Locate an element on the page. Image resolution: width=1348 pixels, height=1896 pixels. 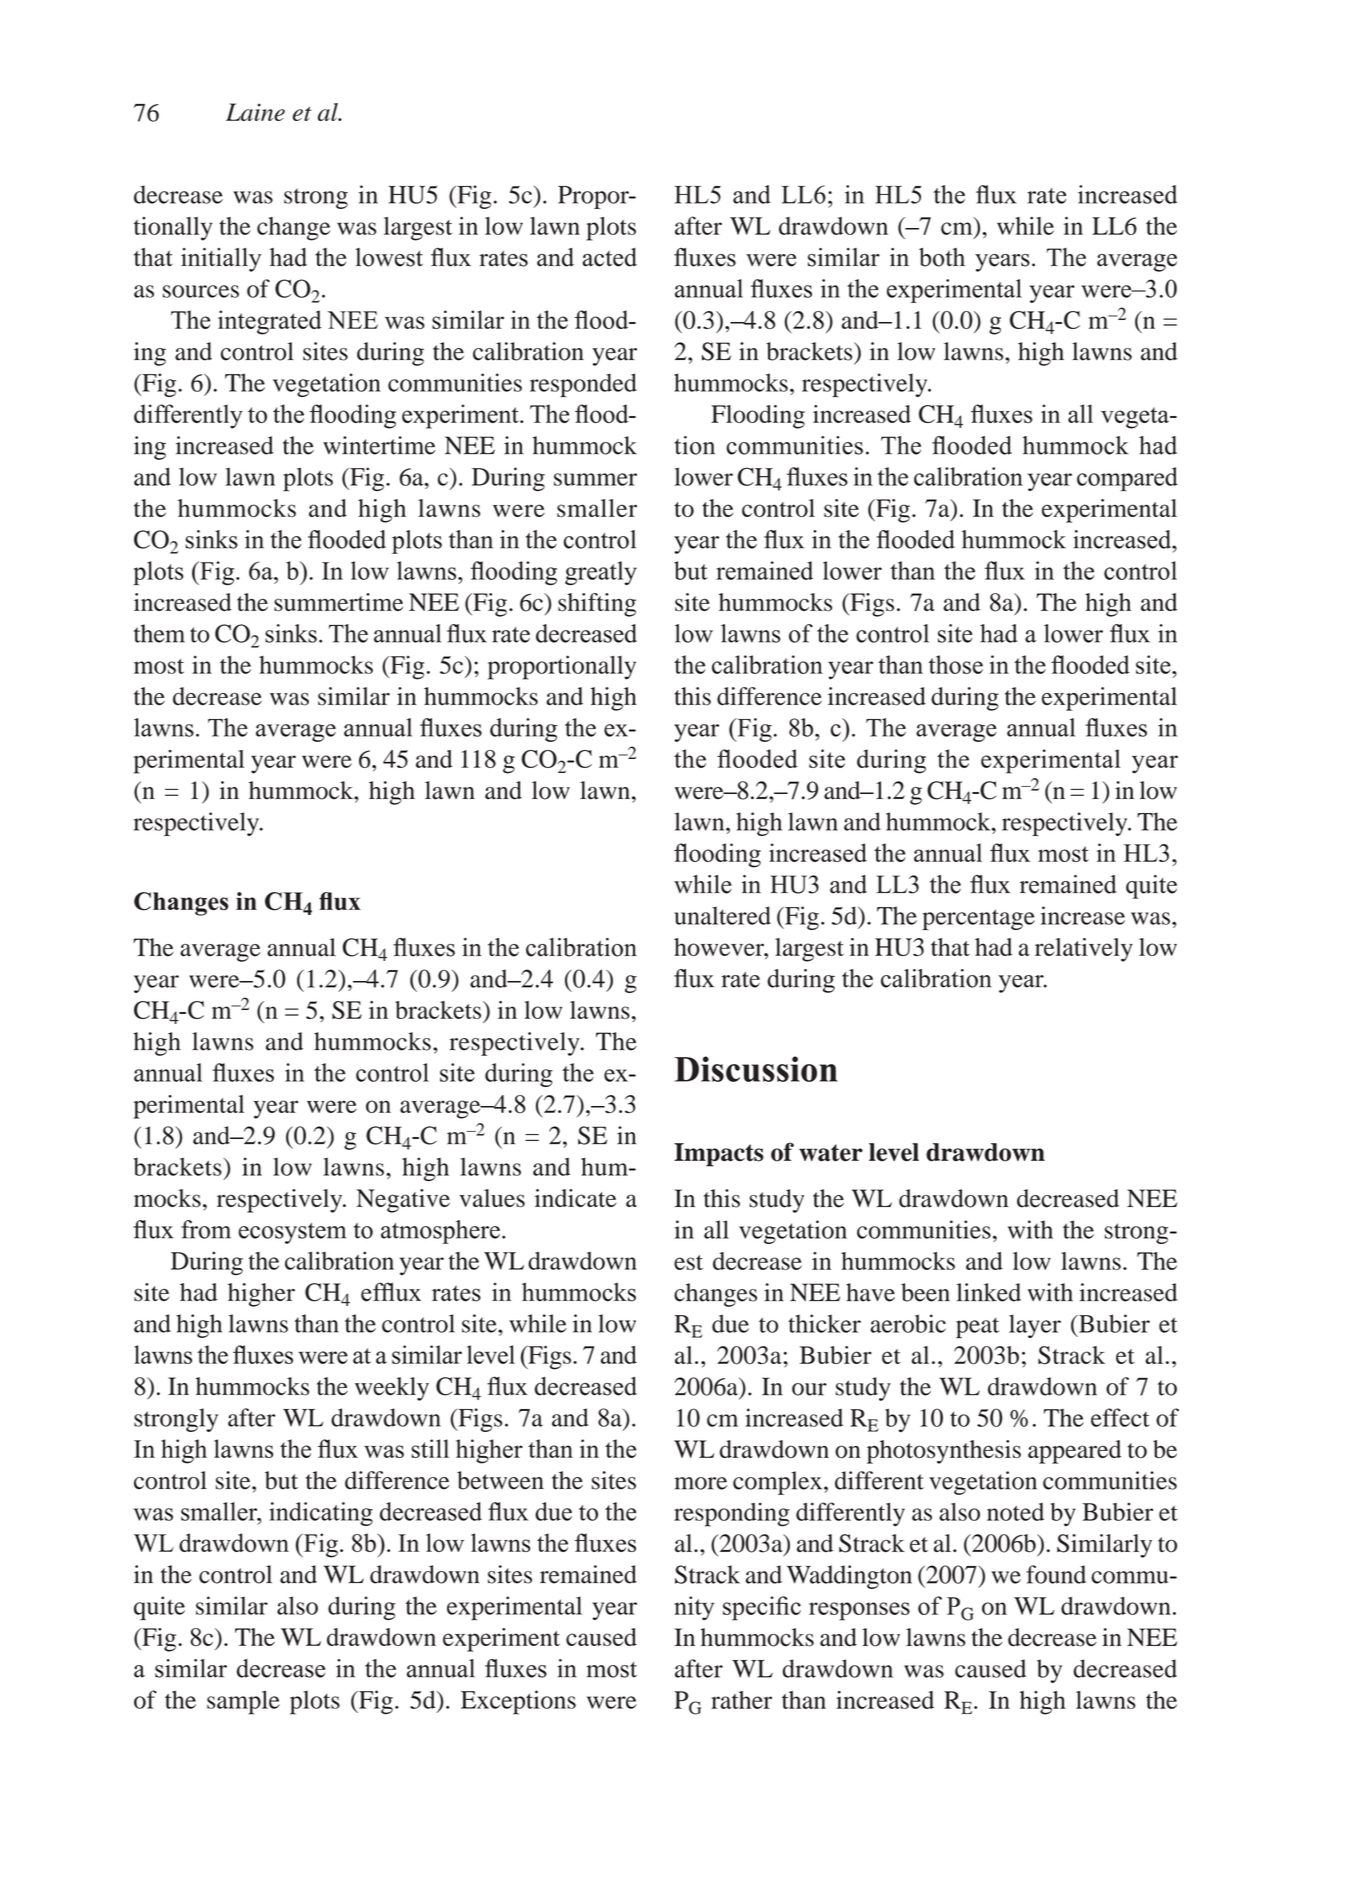
ecosystem is located at coordinates (292, 1233).
